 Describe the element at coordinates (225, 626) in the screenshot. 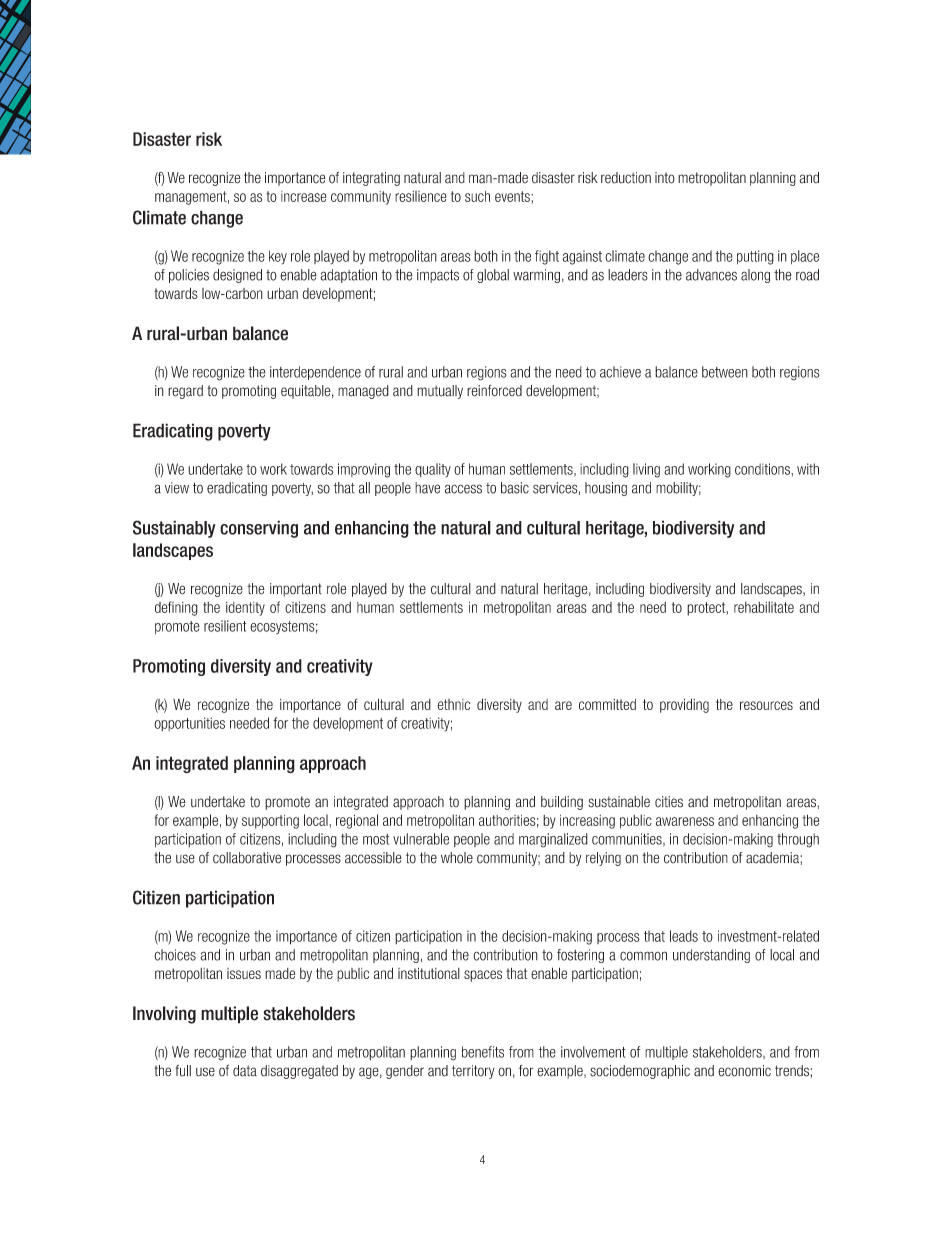

I see `resilient` at that location.
